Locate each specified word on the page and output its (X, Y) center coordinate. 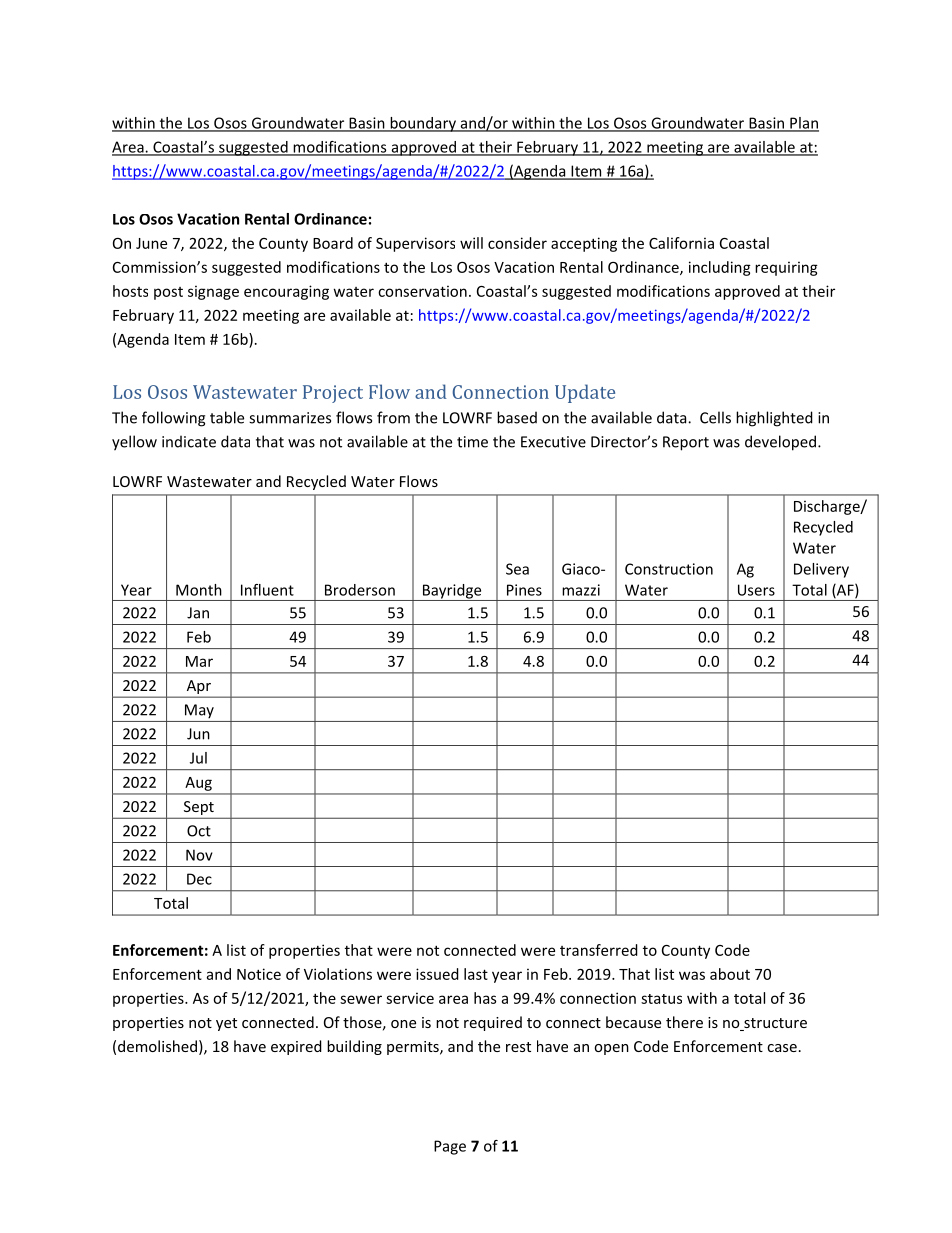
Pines (524, 590)
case (782, 1048)
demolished (157, 1046)
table (227, 417)
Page (450, 1147)
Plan (803, 124)
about (730, 974)
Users (756, 590)
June (151, 243)
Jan (198, 613)
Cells (715, 417)
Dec (199, 879)
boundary (423, 124)
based (517, 417)
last (476, 974)
